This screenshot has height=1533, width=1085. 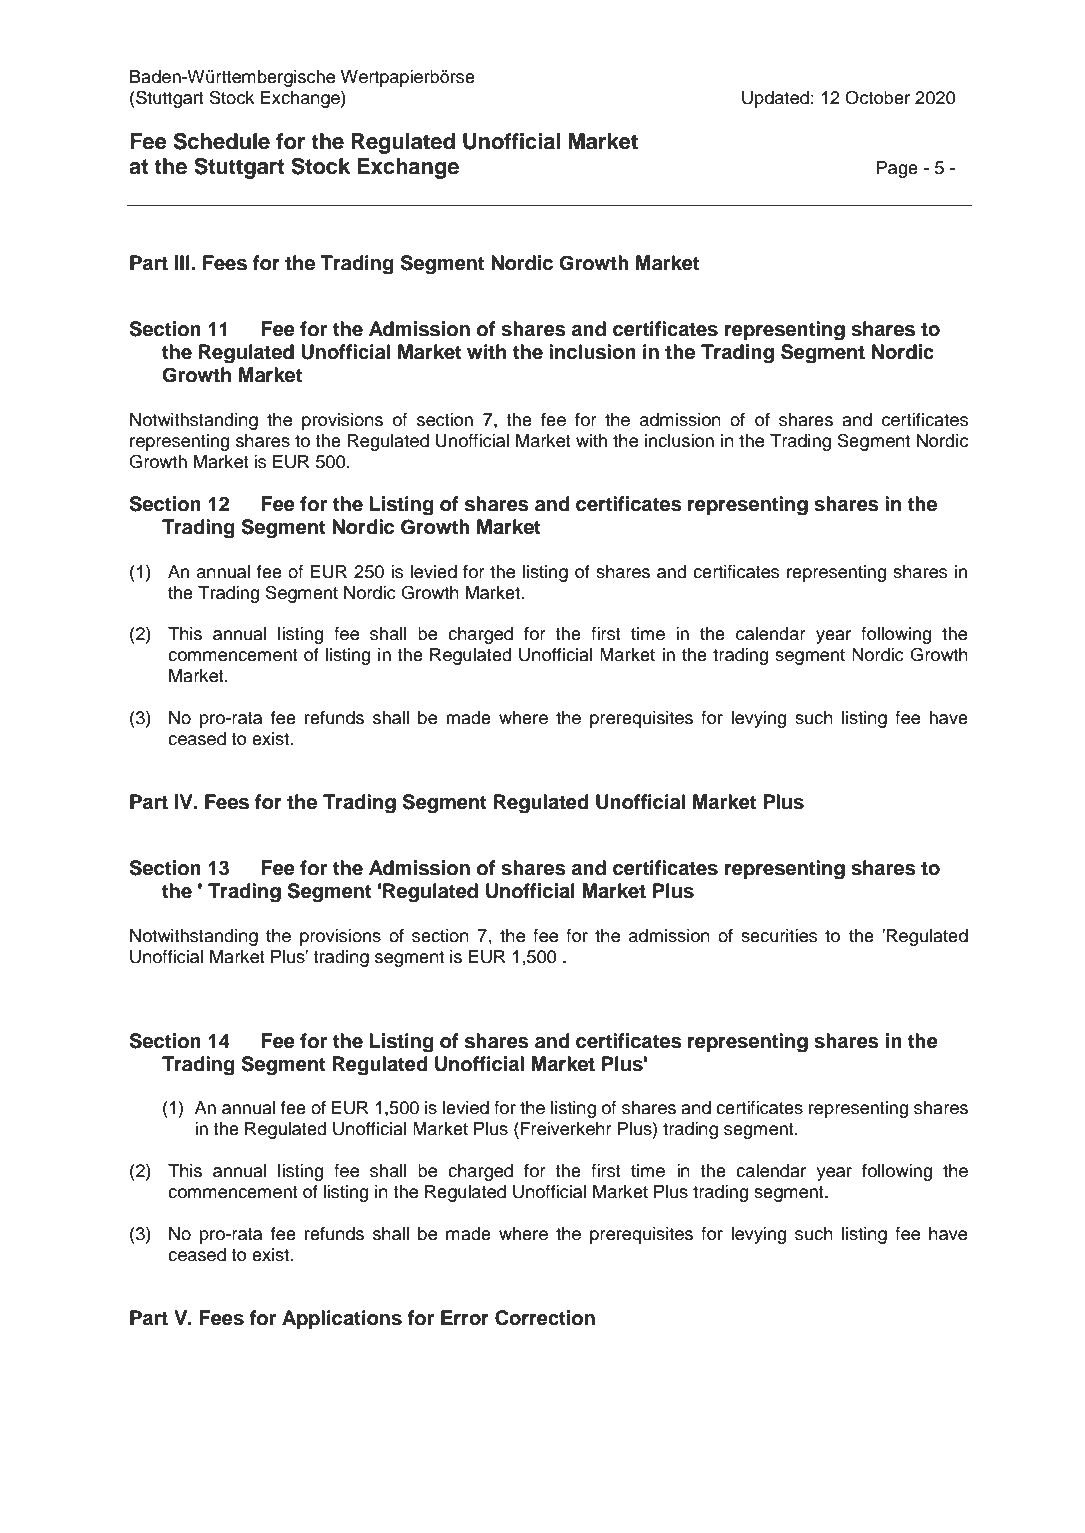 What do you see at coordinates (877, 97) in the screenshot?
I see `October` at bounding box center [877, 97].
